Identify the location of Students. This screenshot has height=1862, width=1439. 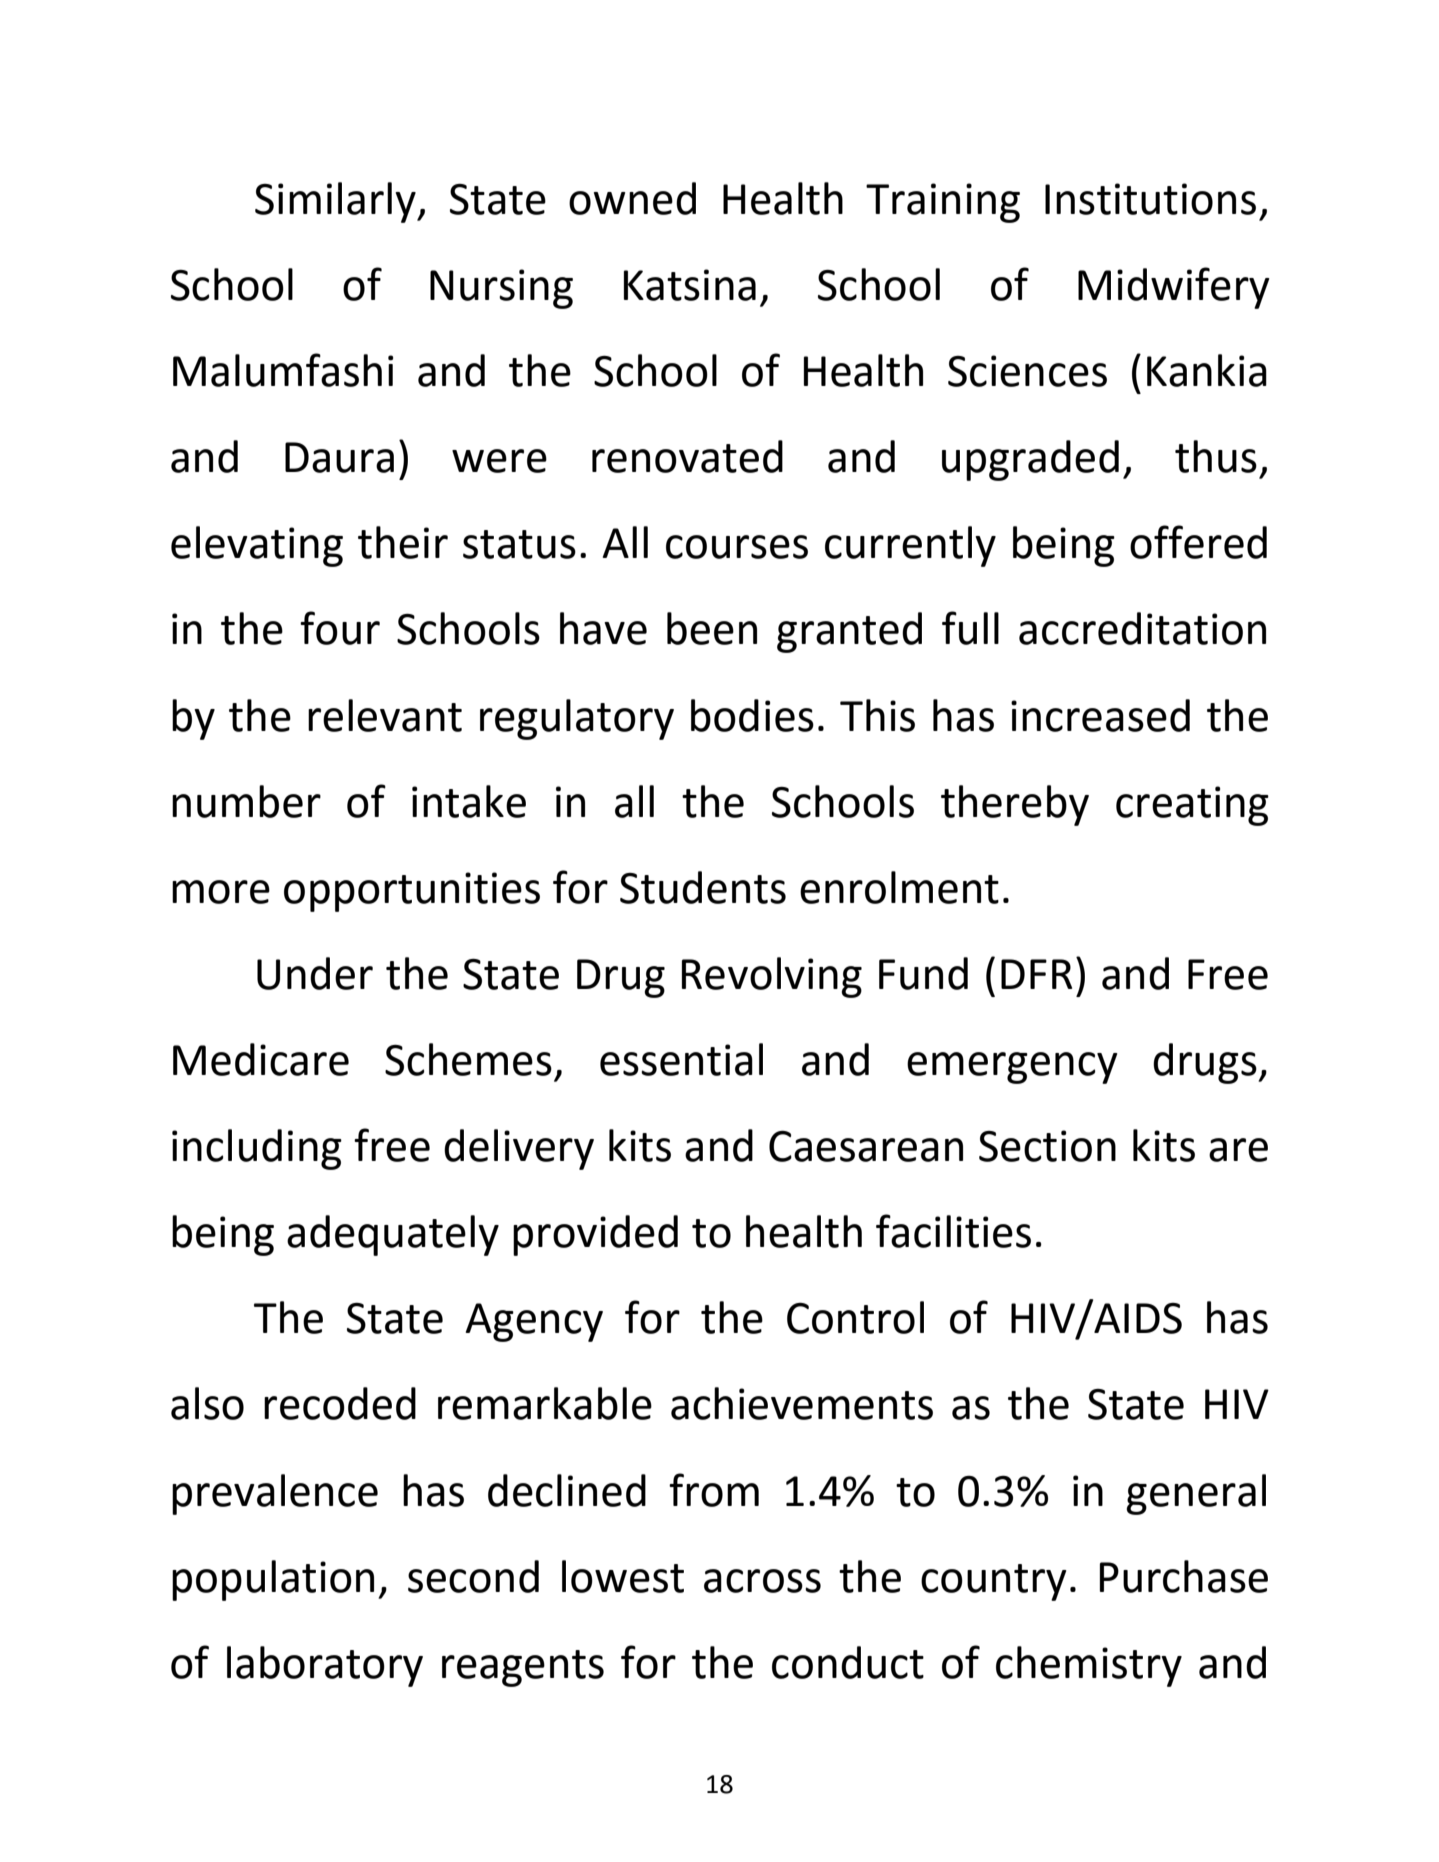
(703, 887).
